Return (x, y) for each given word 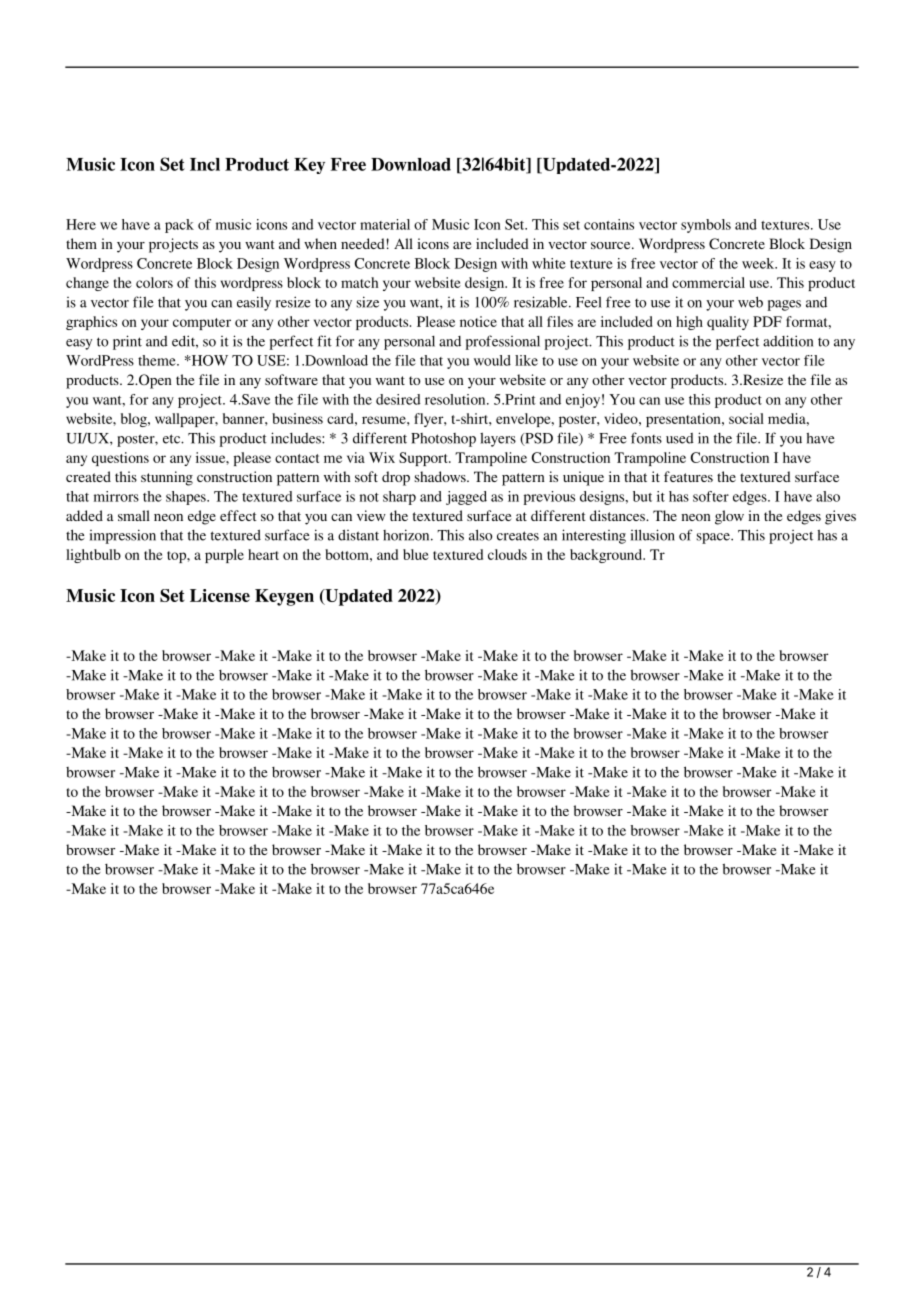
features (688, 476)
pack (179, 226)
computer (202, 324)
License (220, 595)
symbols (706, 226)
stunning (167, 478)
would (492, 360)
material (385, 224)
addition (788, 341)
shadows (441, 476)
